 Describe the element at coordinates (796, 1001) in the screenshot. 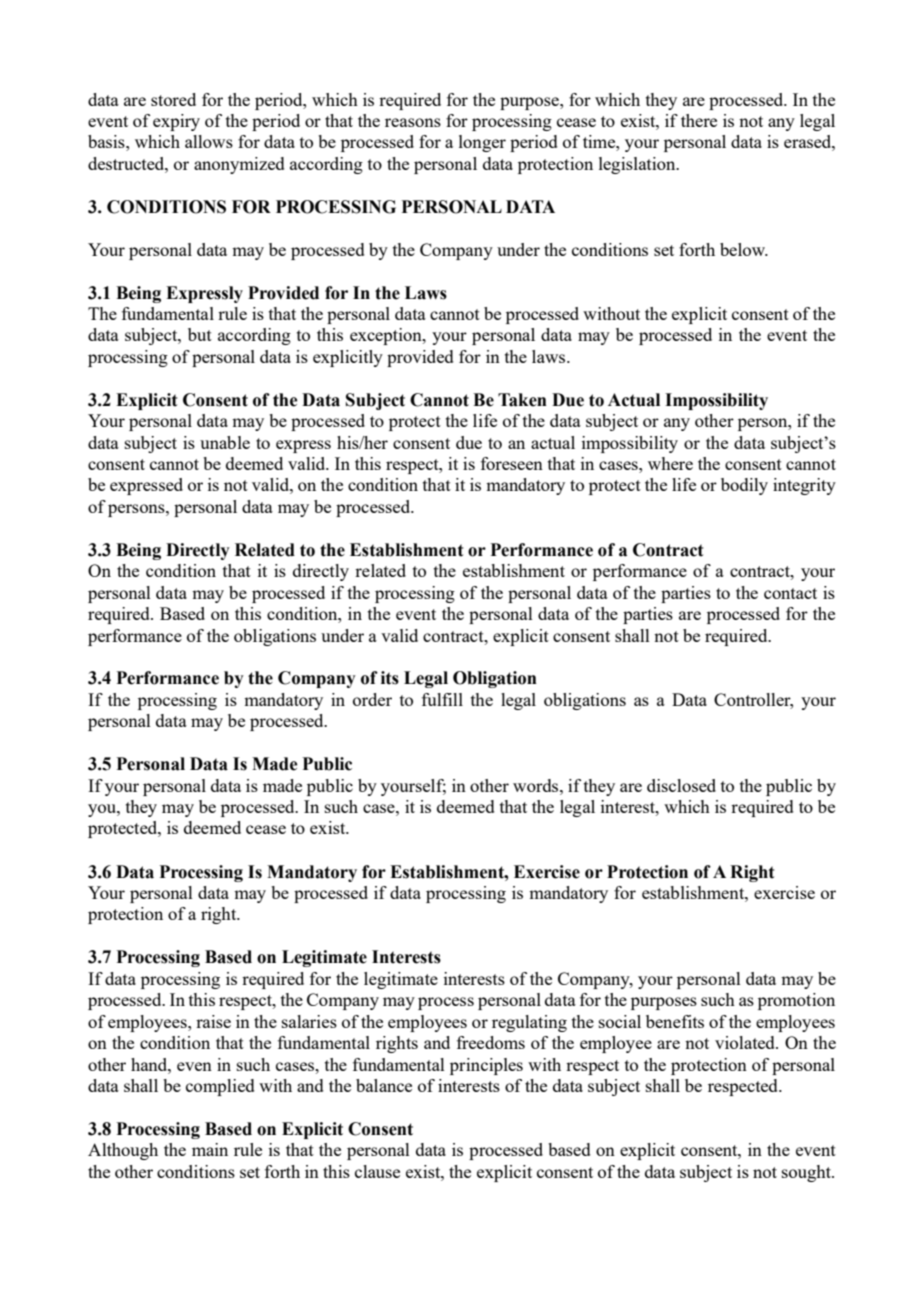

I see `promotion` at that location.
